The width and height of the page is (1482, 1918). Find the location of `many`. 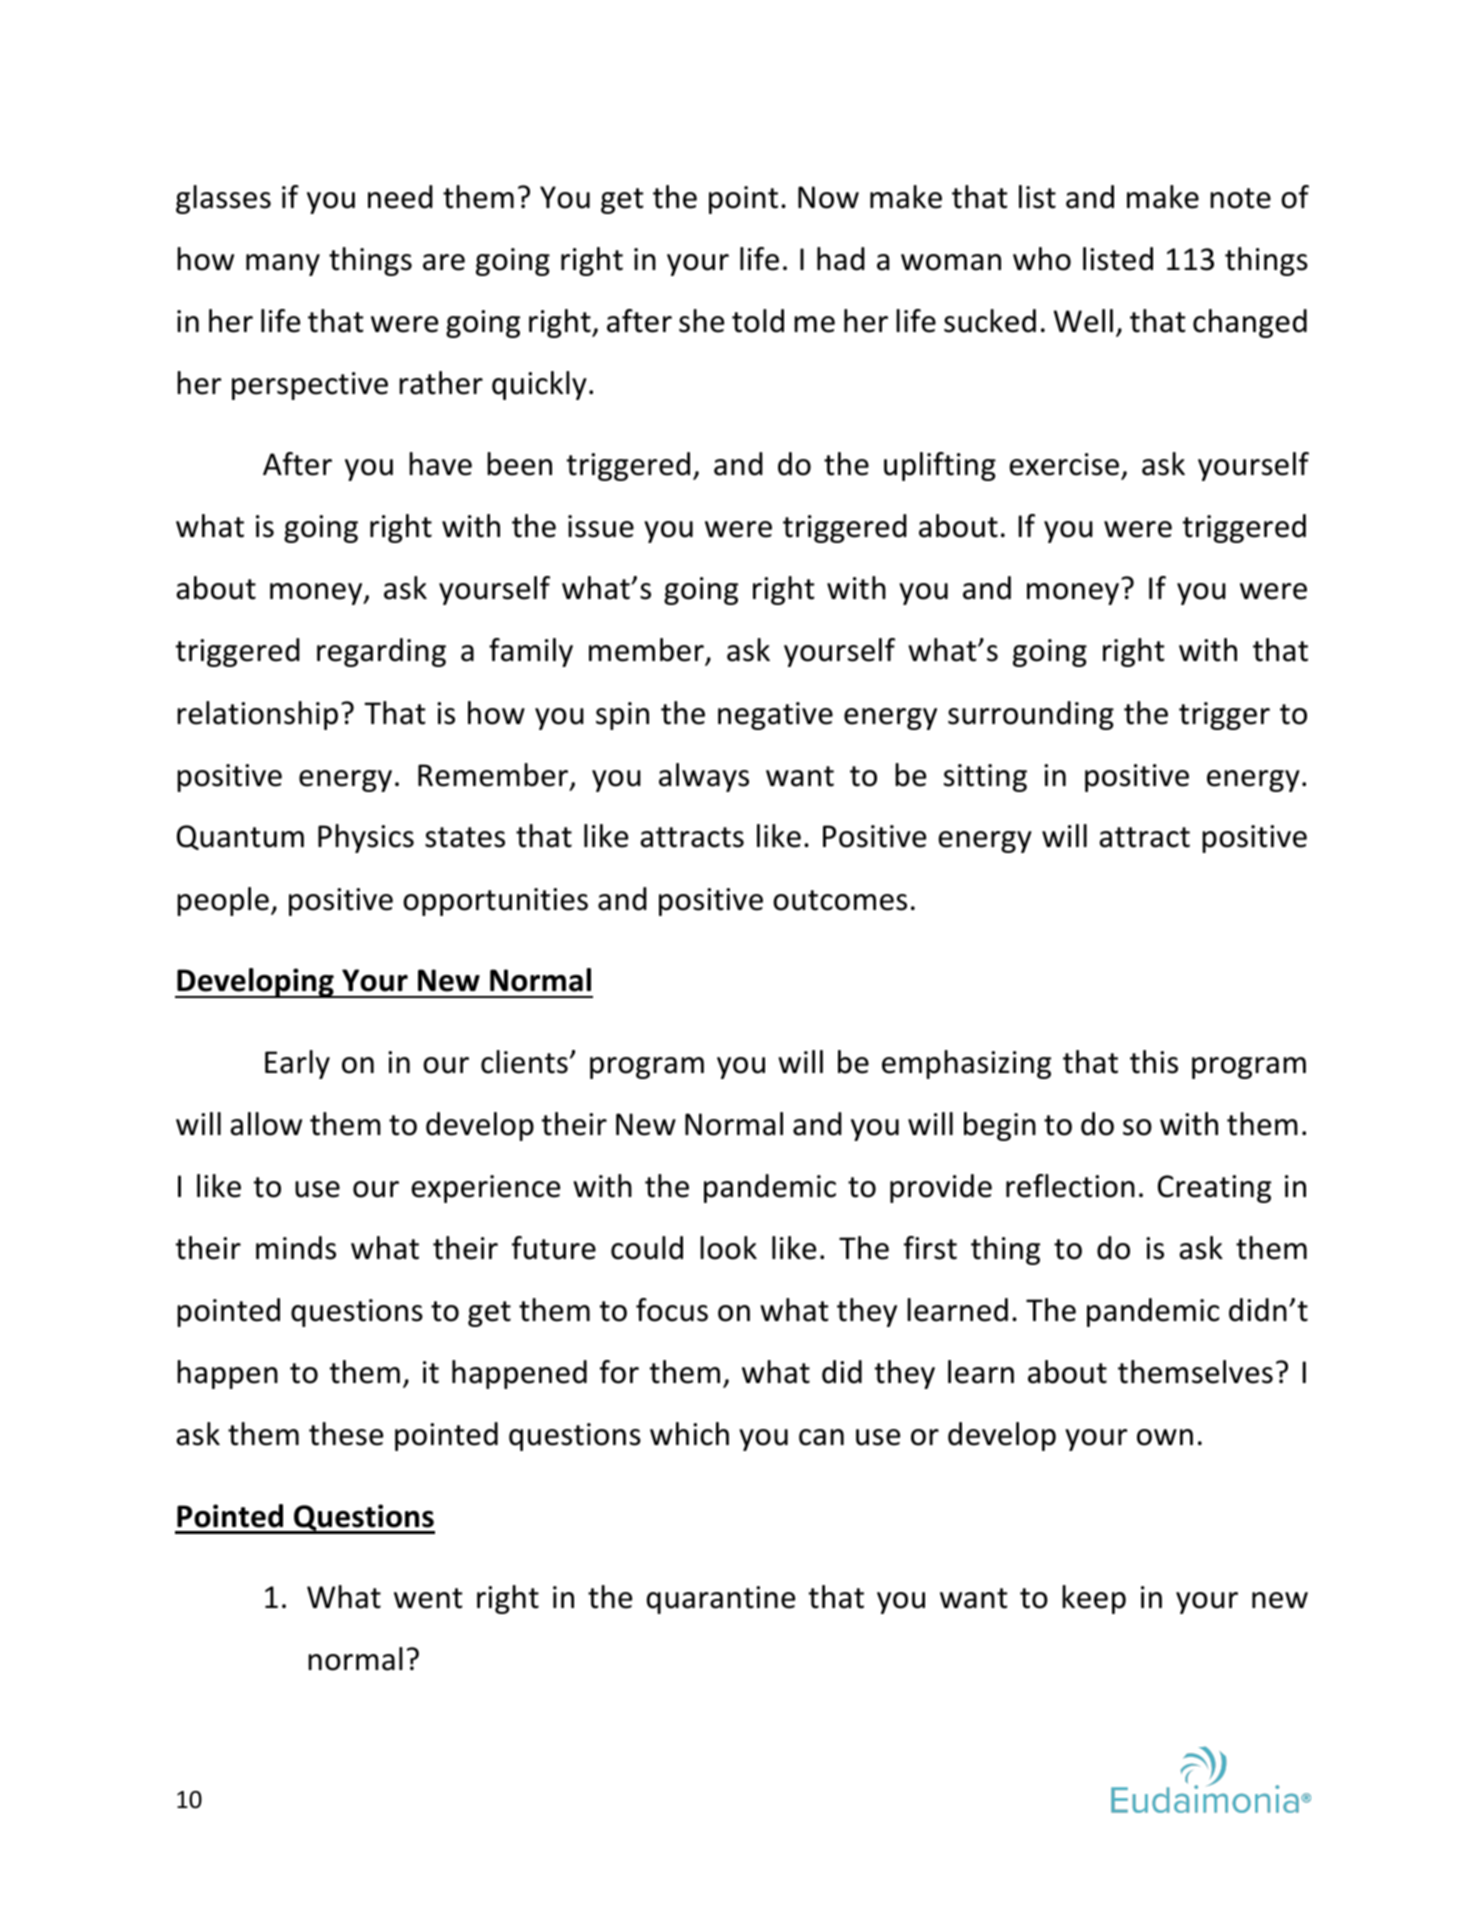

many is located at coordinates (283, 265).
